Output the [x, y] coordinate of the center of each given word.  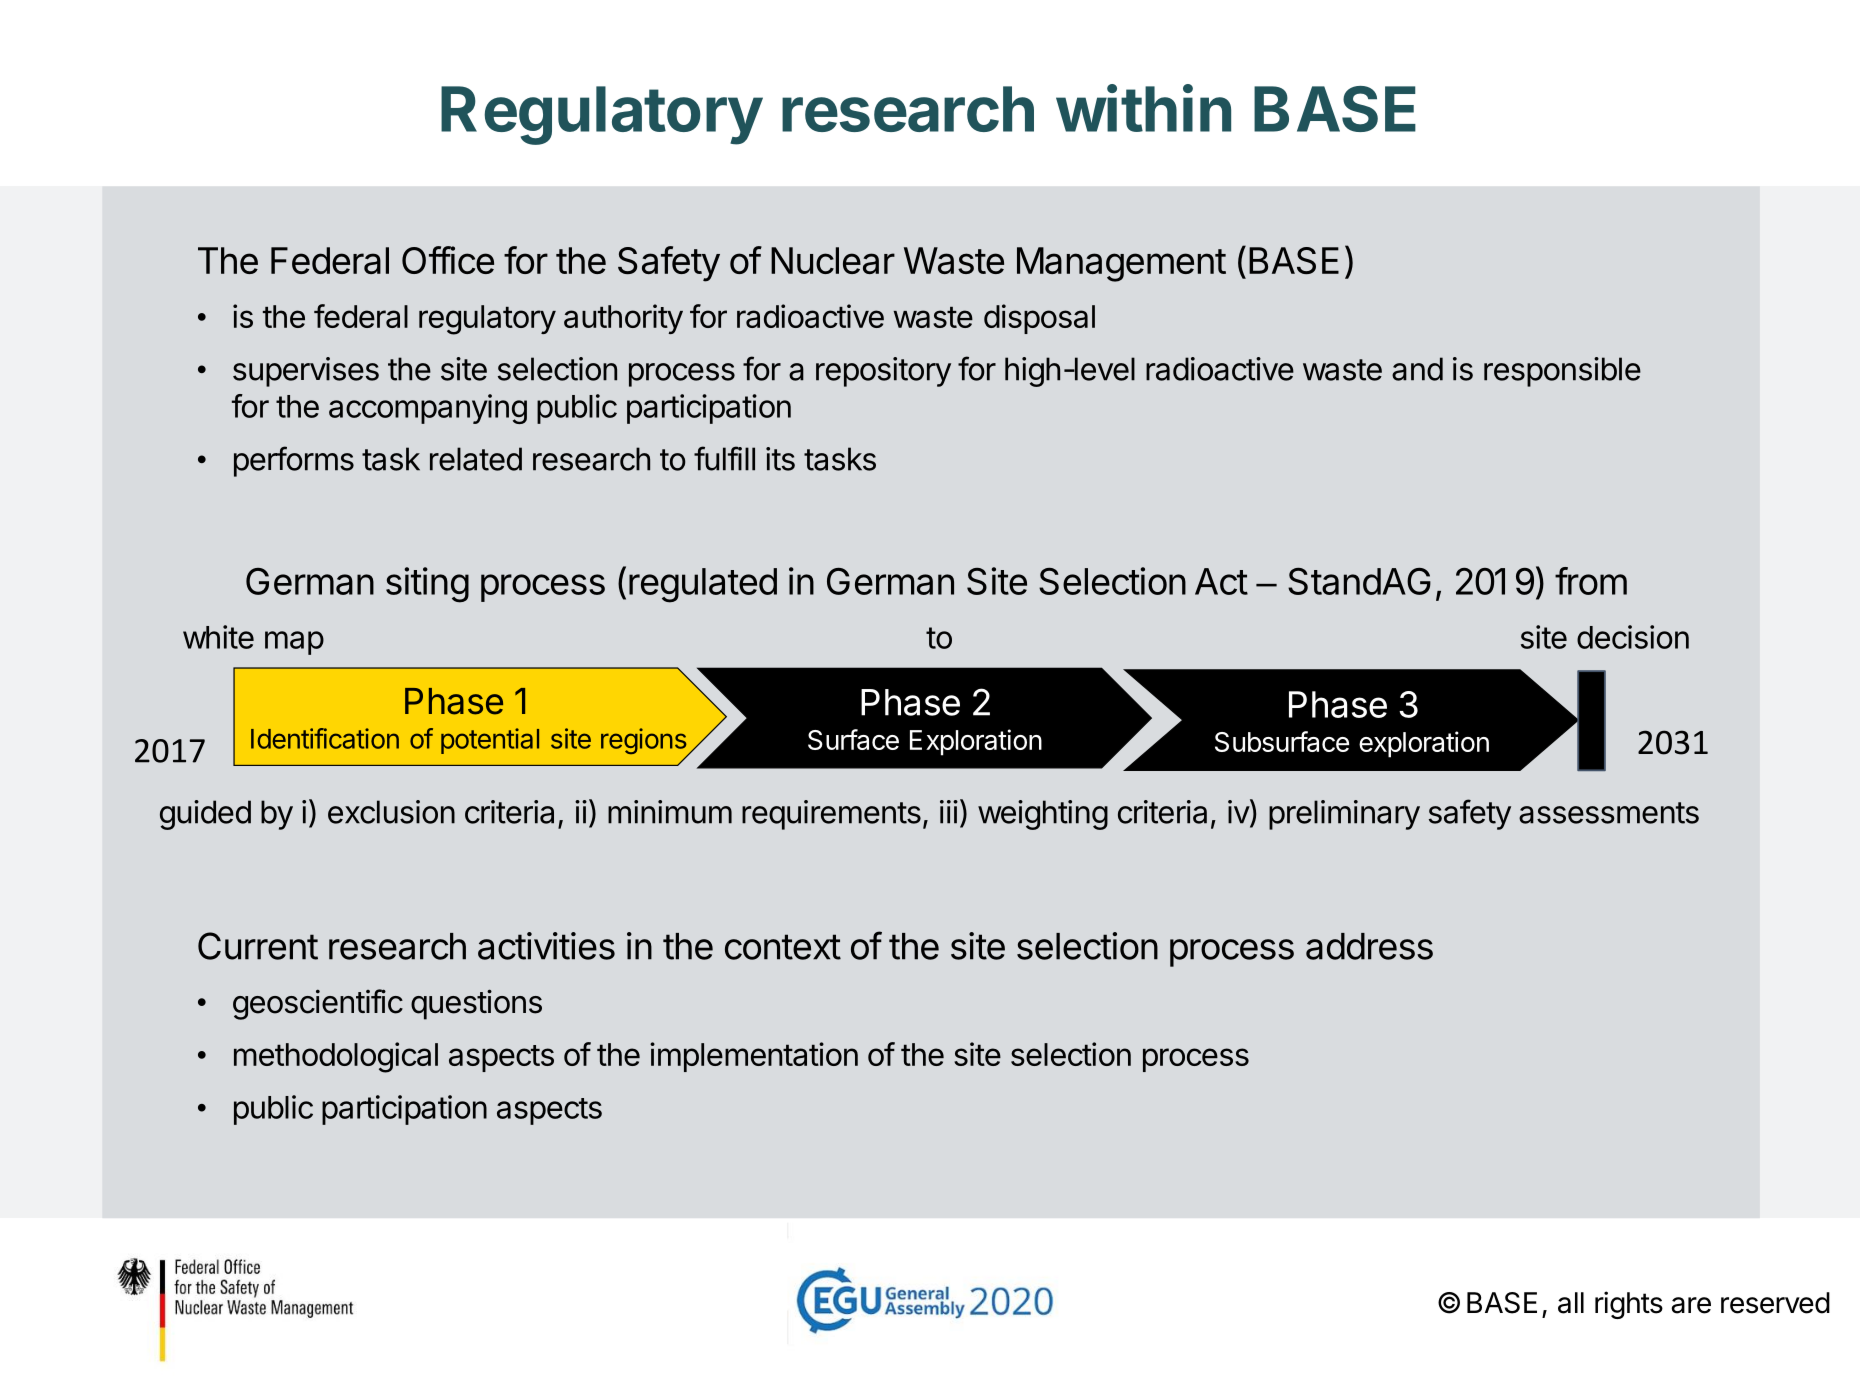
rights [1629, 1305]
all [1571, 1303]
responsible [1562, 372]
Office [448, 260]
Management [1121, 264]
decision [1633, 637]
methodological [336, 1057]
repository [883, 372]
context [783, 947]
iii [949, 812]
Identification [325, 738]
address [1369, 946]
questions [476, 1004]
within [1143, 108]
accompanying [428, 409]
